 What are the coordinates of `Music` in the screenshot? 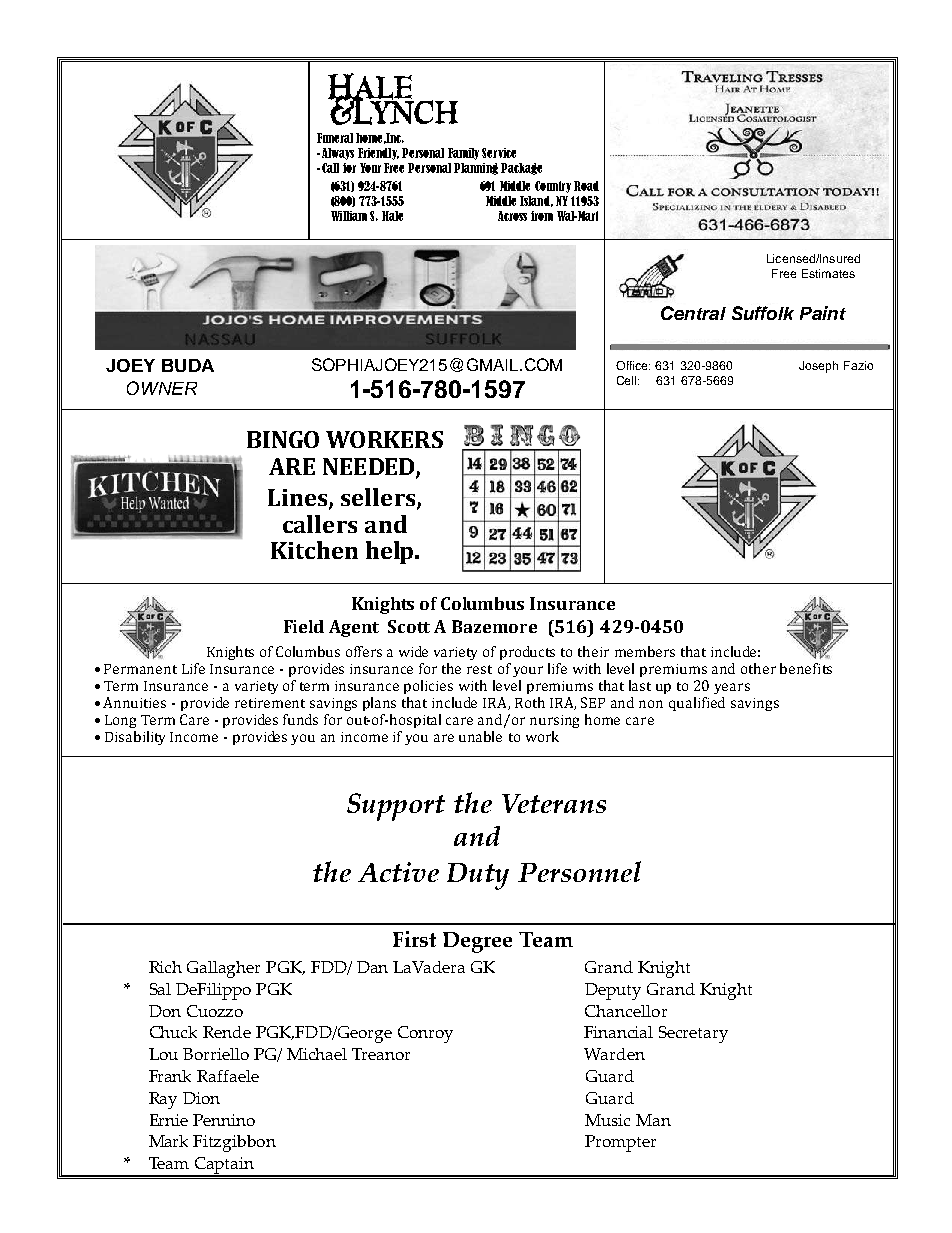 It's located at (607, 1120).
